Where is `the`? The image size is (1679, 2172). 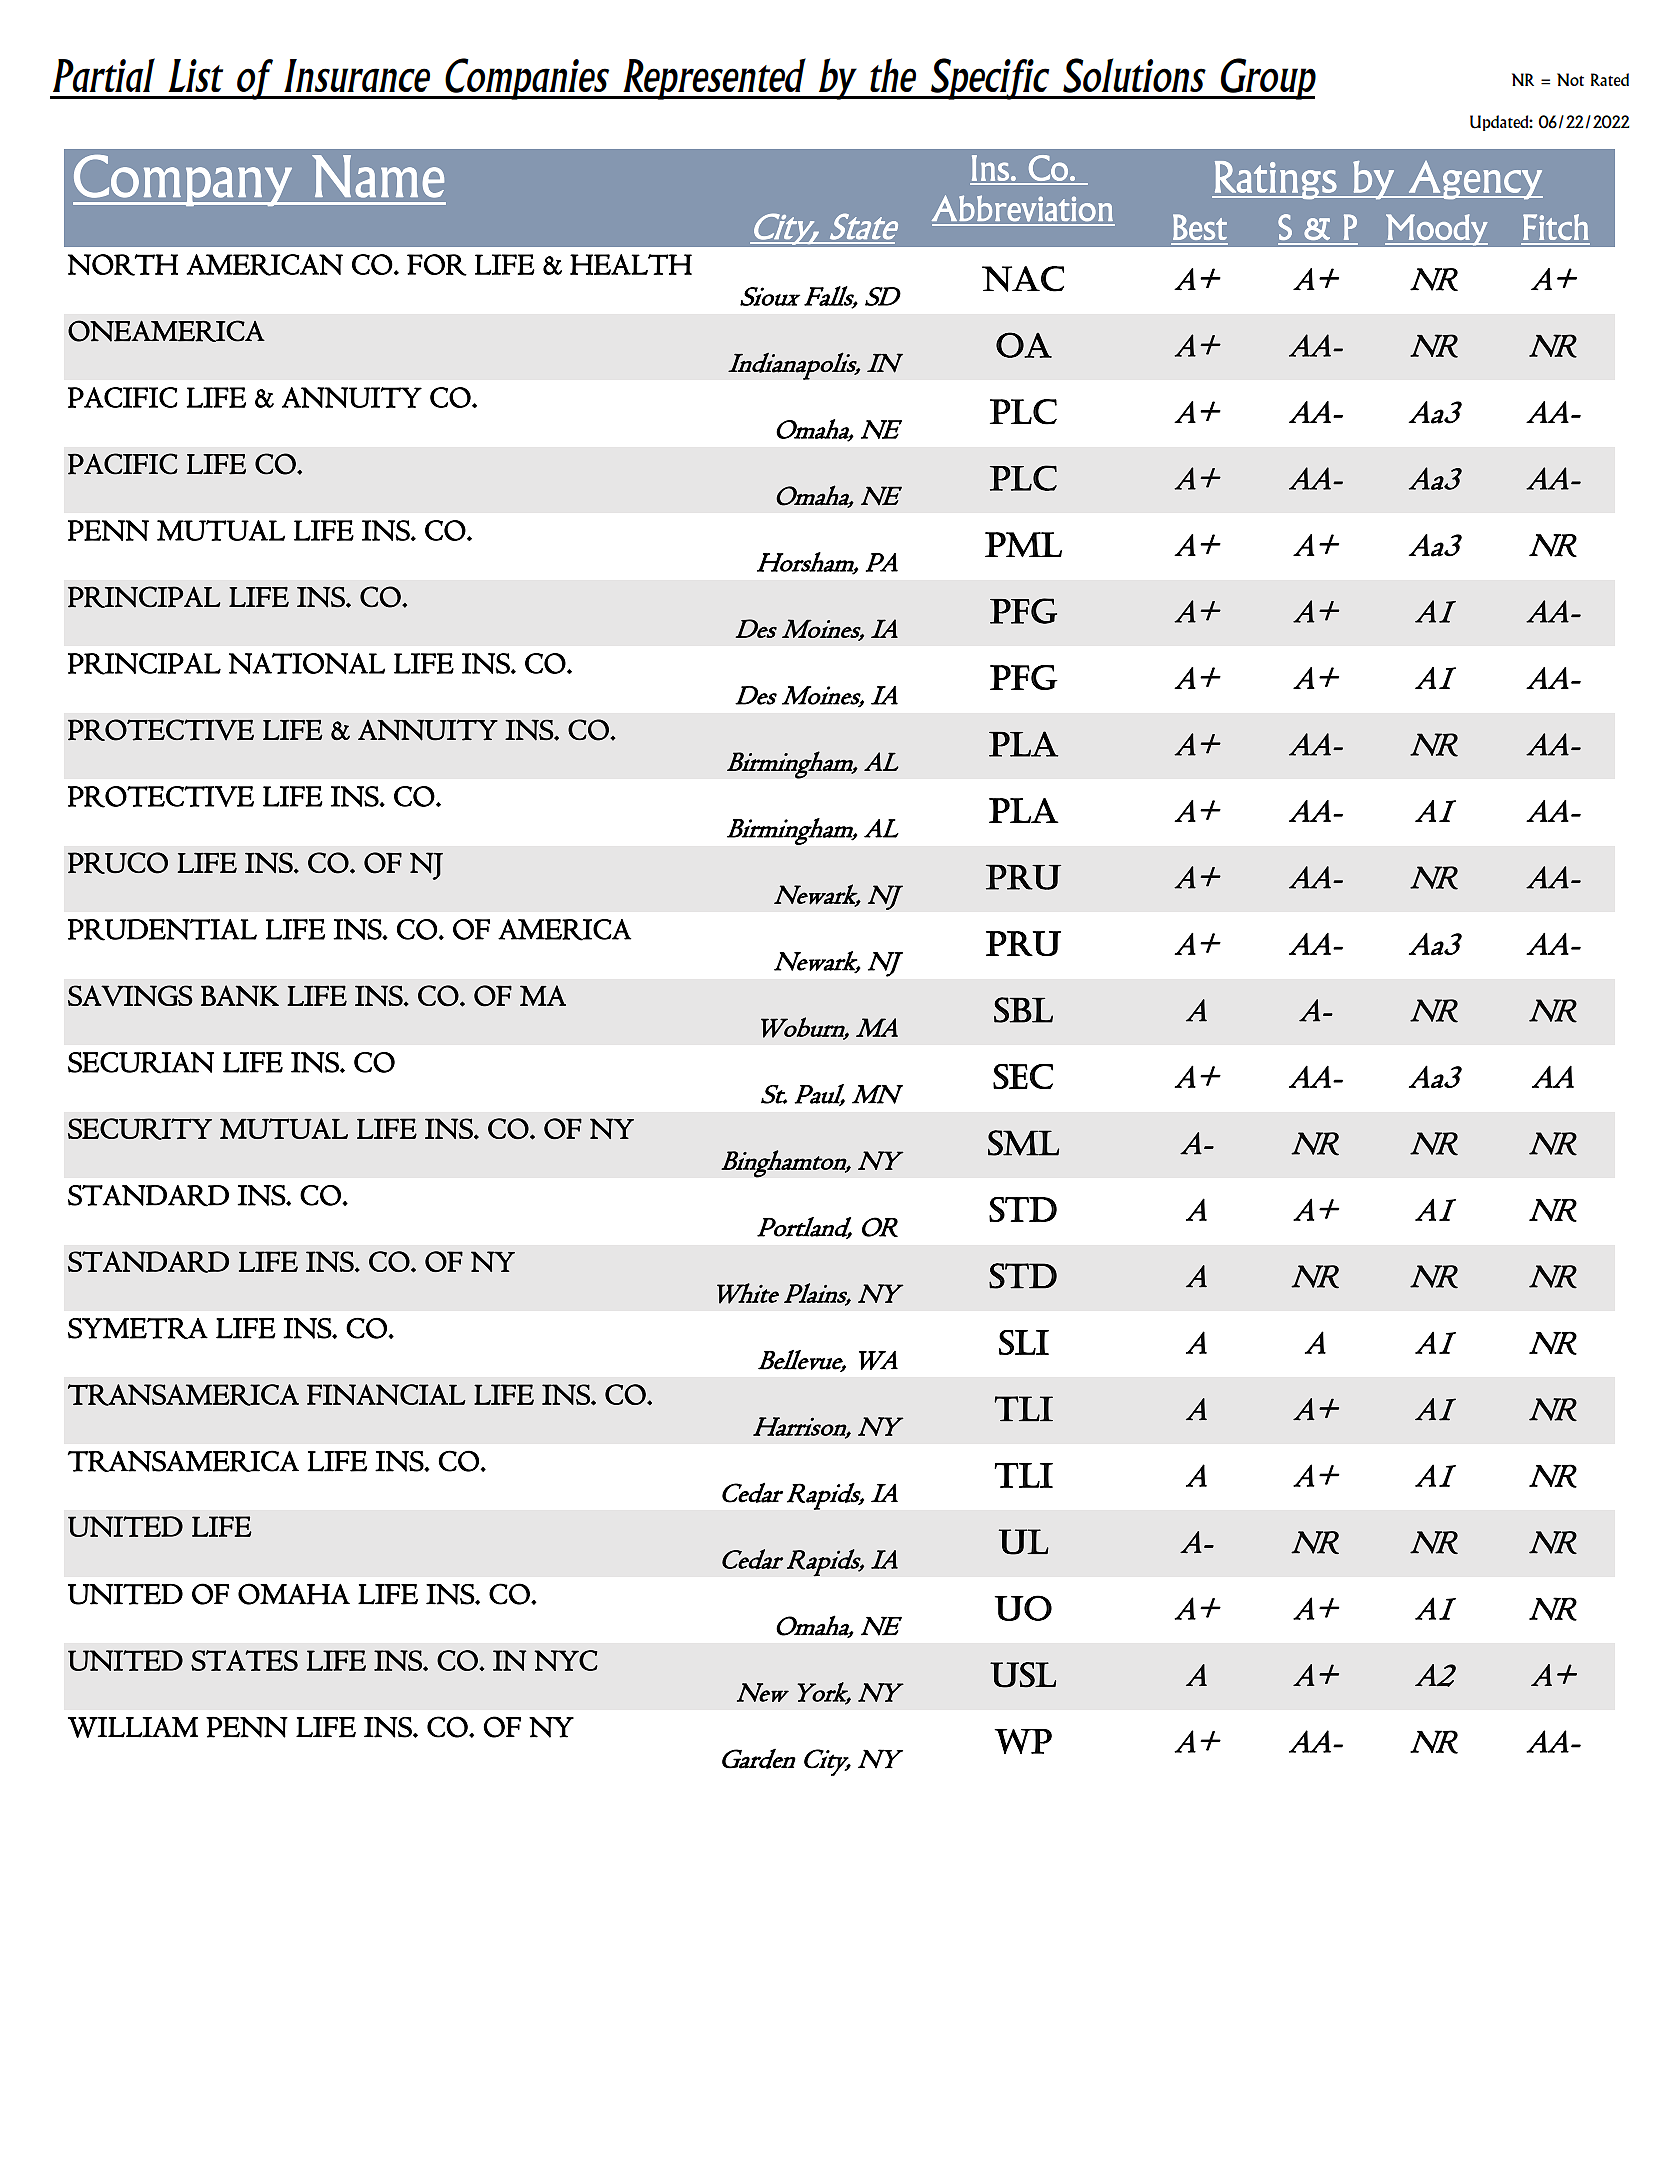
the is located at coordinates (893, 75).
